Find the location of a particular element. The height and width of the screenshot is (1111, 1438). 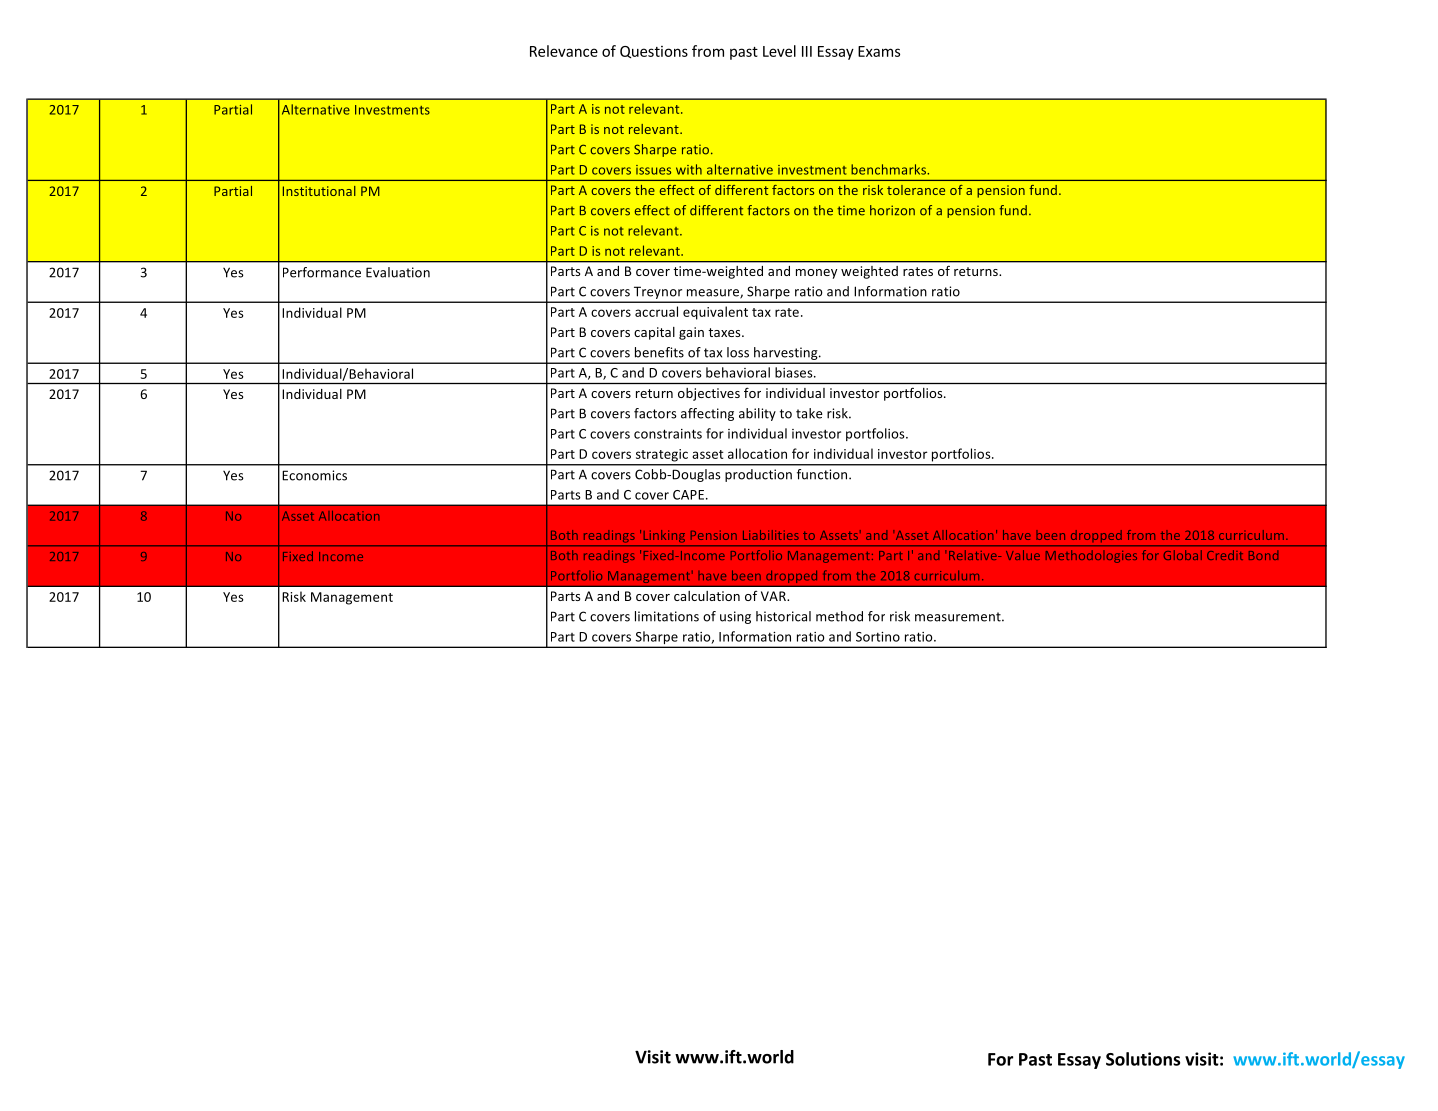

Exams is located at coordinates (879, 51).
